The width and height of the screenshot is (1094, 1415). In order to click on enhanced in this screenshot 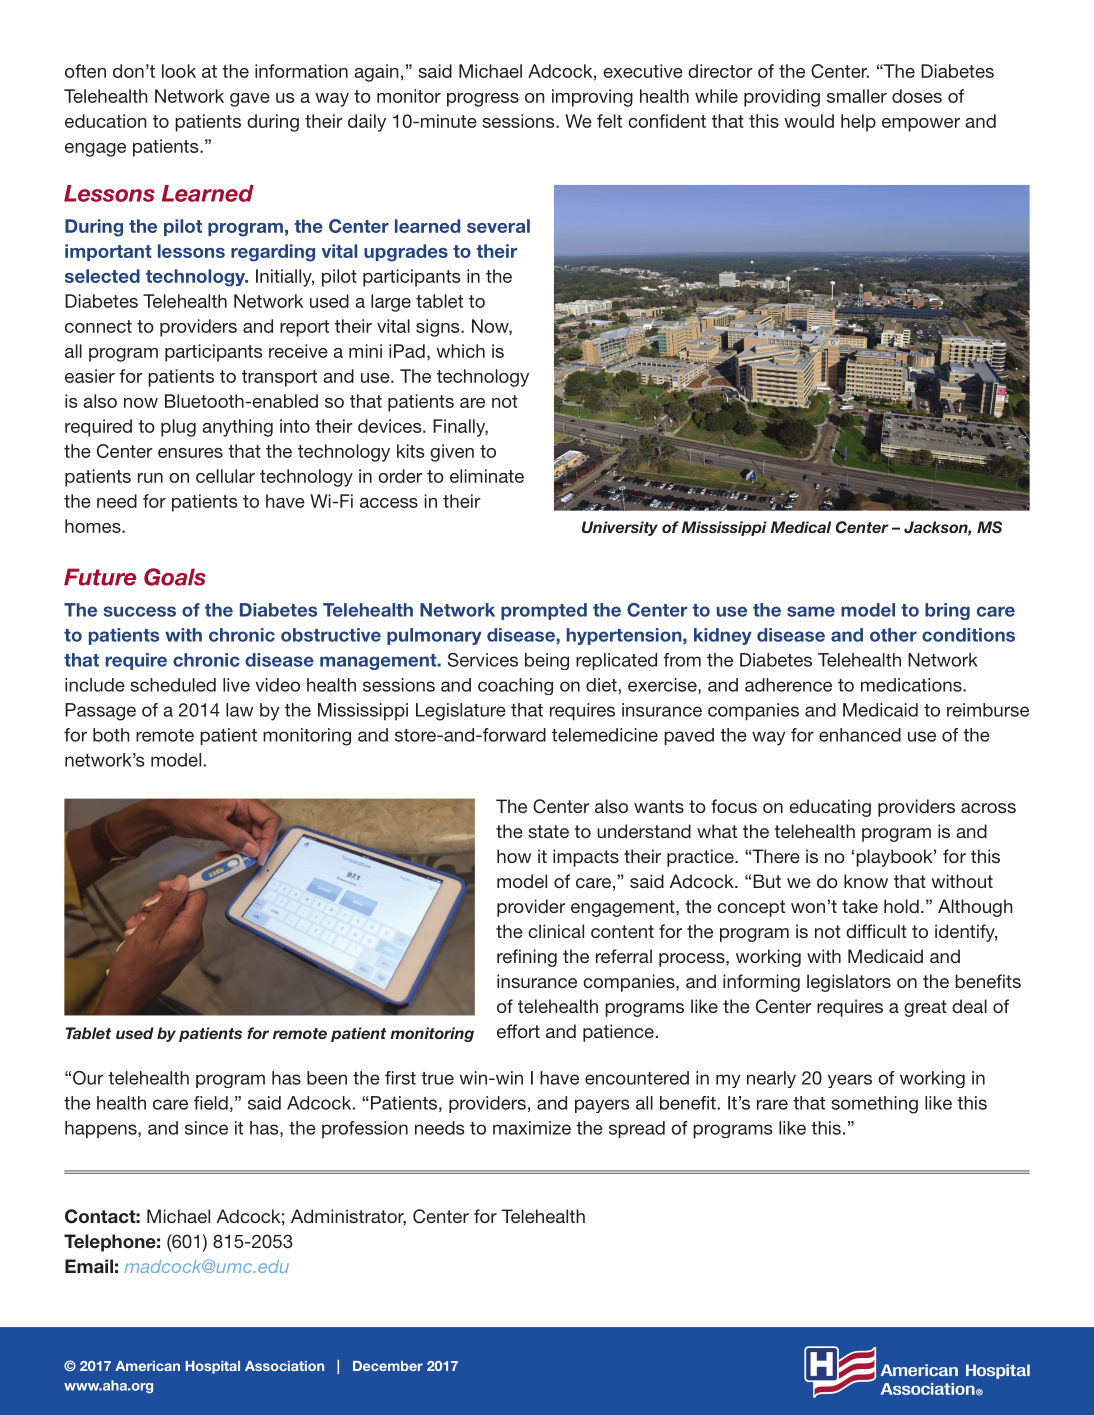, I will do `click(860, 735)`.
